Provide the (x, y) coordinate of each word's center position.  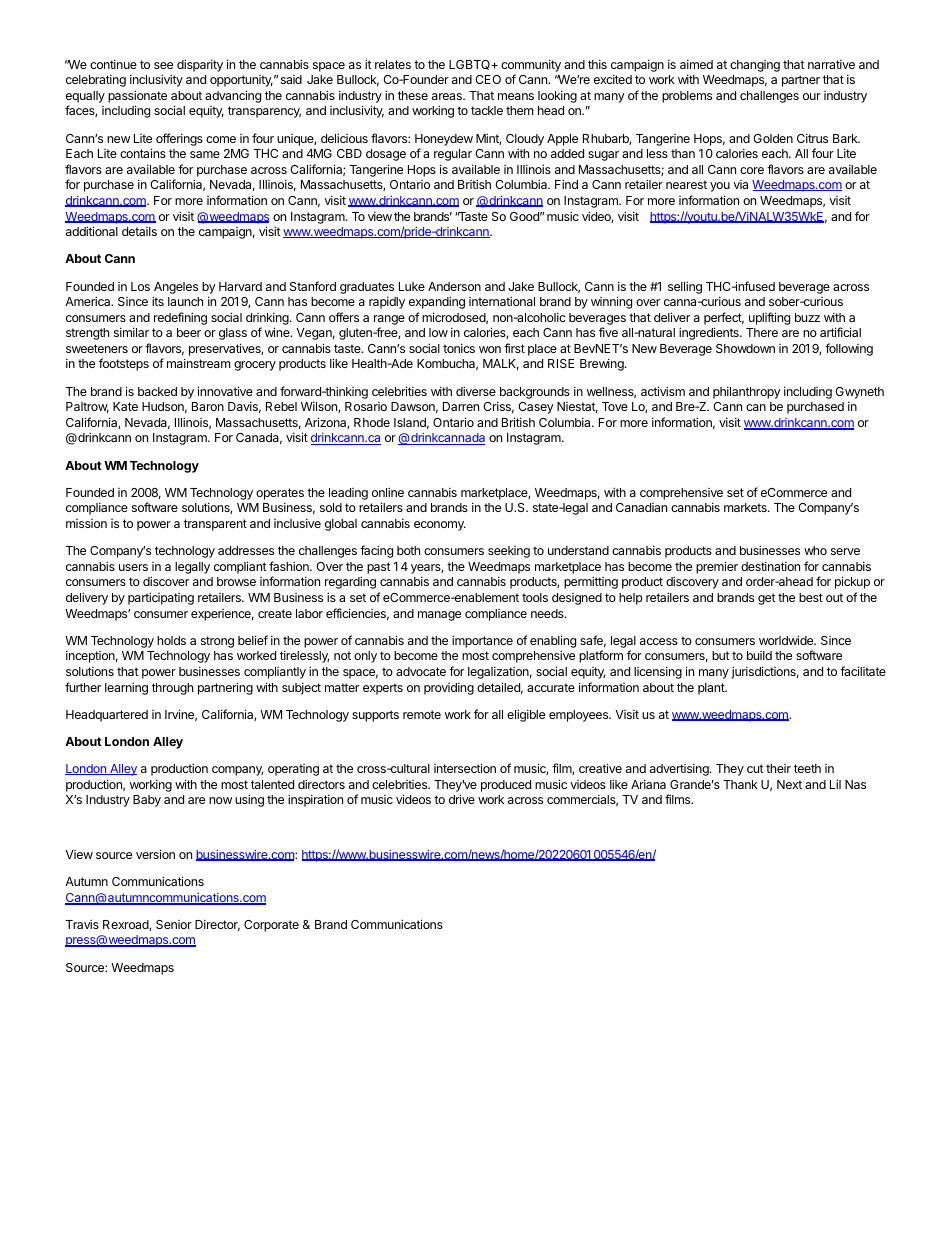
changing (755, 66)
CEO (488, 79)
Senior (174, 924)
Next (789, 784)
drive (462, 799)
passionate (137, 96)
